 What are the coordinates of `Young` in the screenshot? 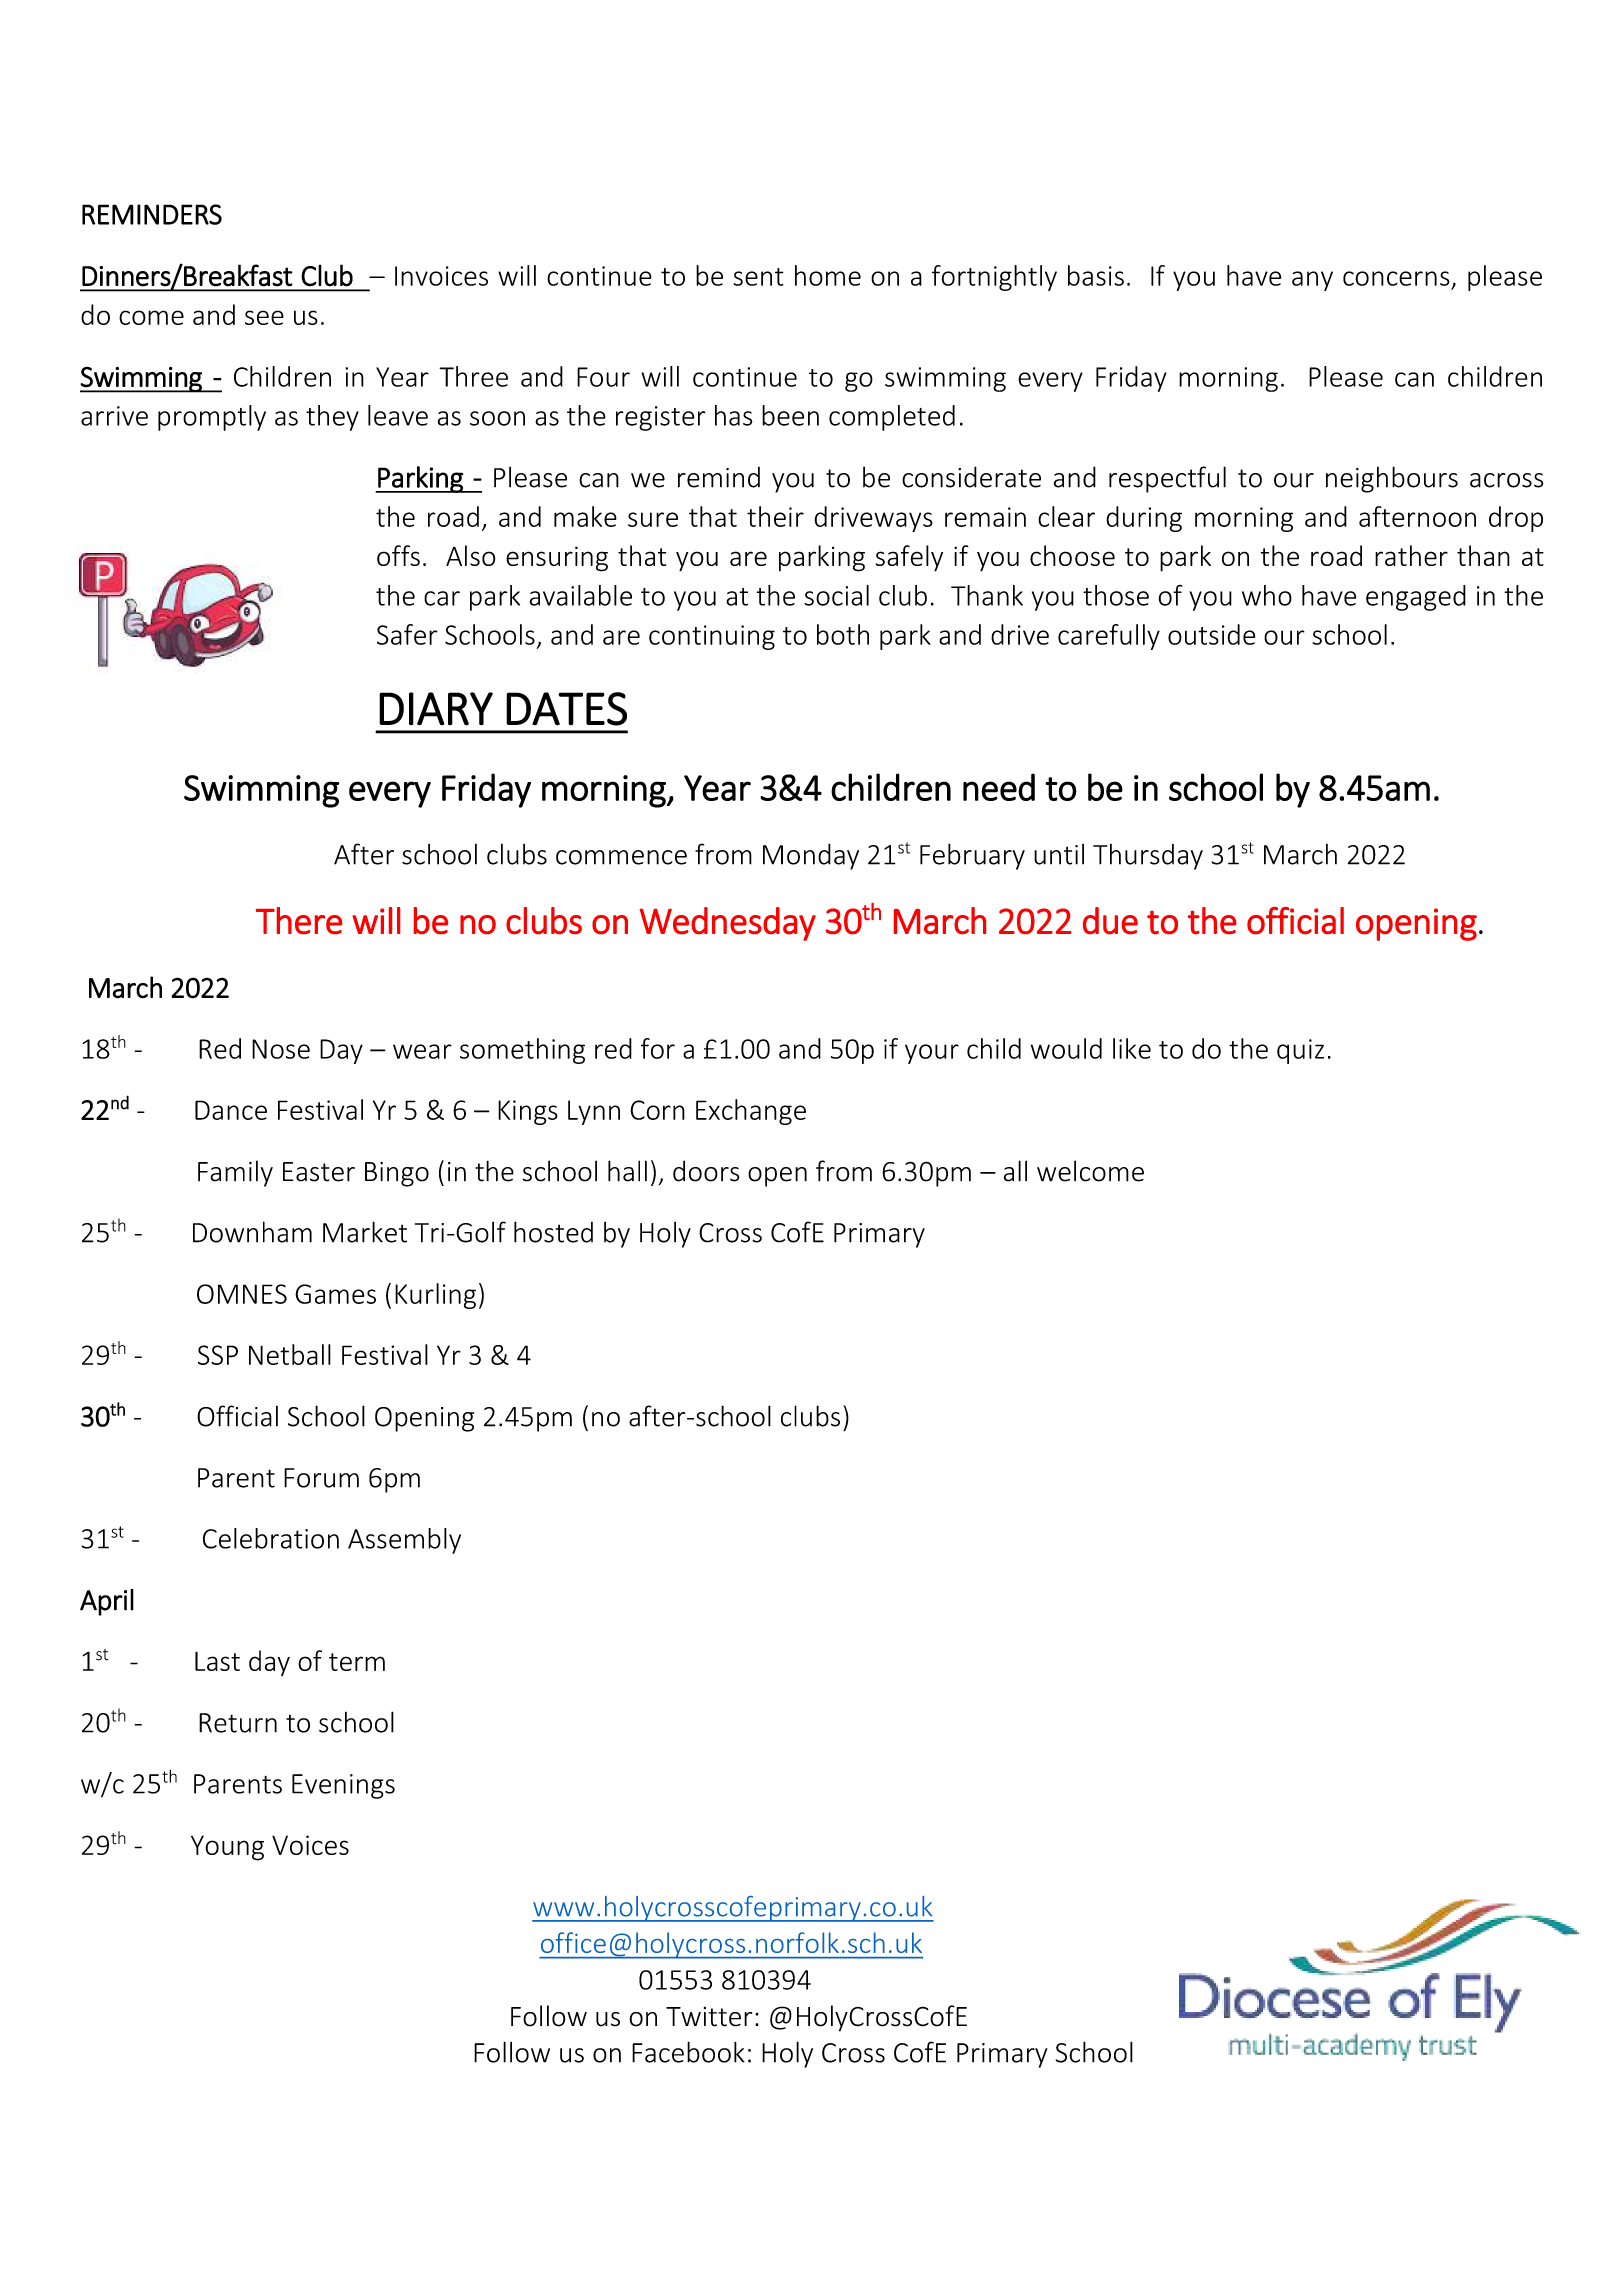 It's located at (227, 1848).
